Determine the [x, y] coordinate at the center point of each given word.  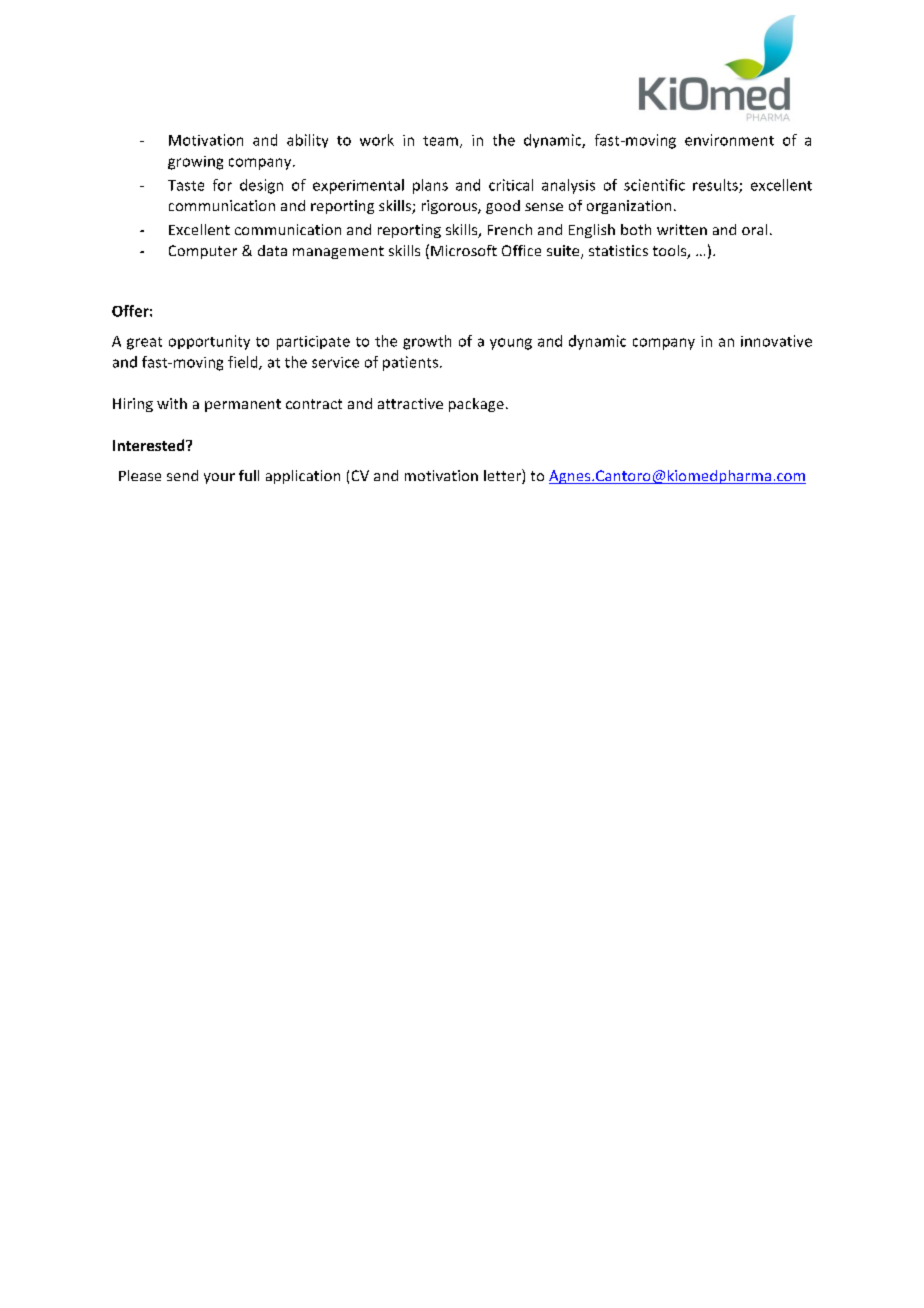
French [510, 229]
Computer [203, 252]
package [476, 405]
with [172, 403]
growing [195, 163]
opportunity [209, 342]
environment [729, 140]
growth [427, 342]
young [511, 344]
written [682, 229]
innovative [776, 341]
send [182, 475]
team [440, 141]
